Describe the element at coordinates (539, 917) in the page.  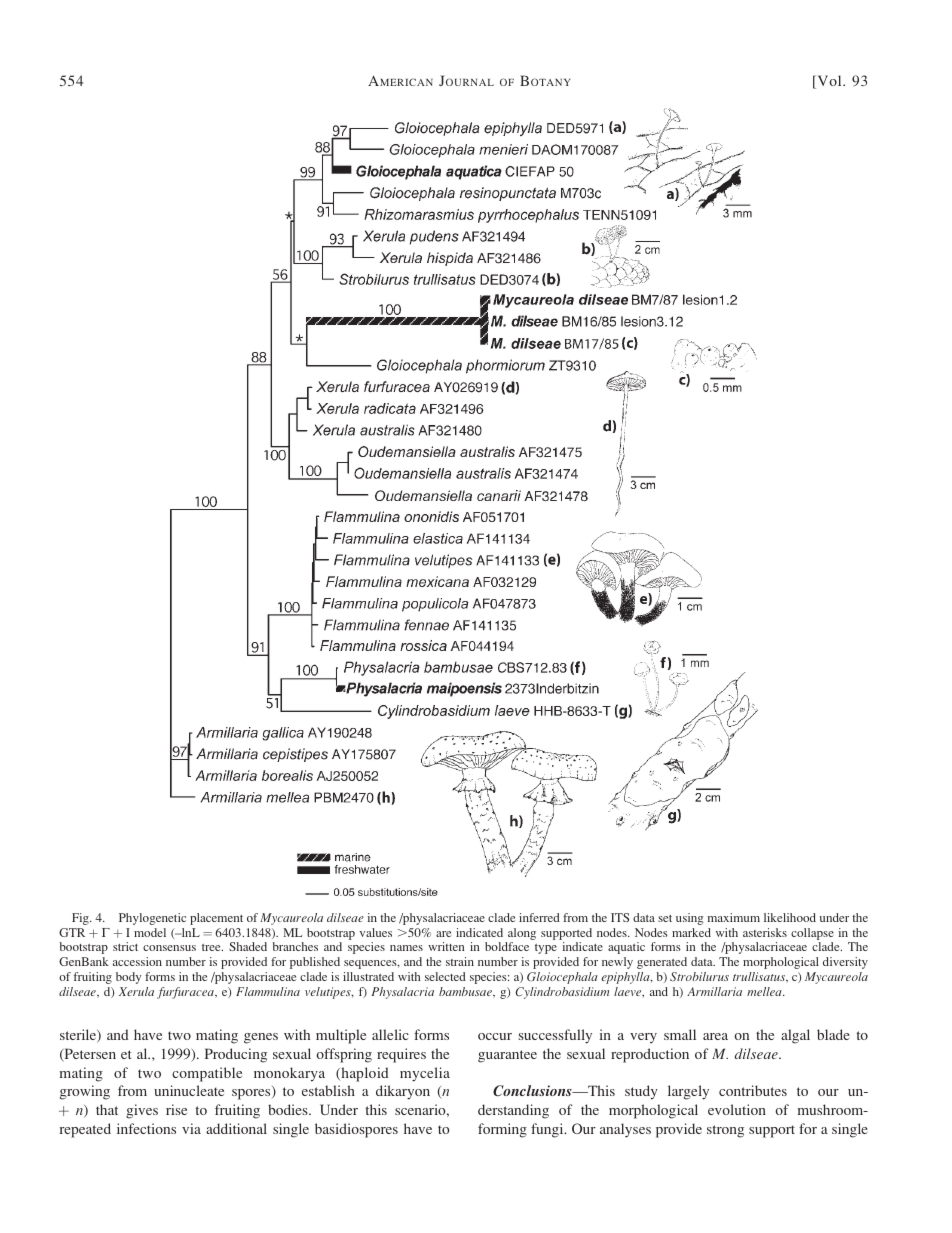
I see `inferred` at that location.
